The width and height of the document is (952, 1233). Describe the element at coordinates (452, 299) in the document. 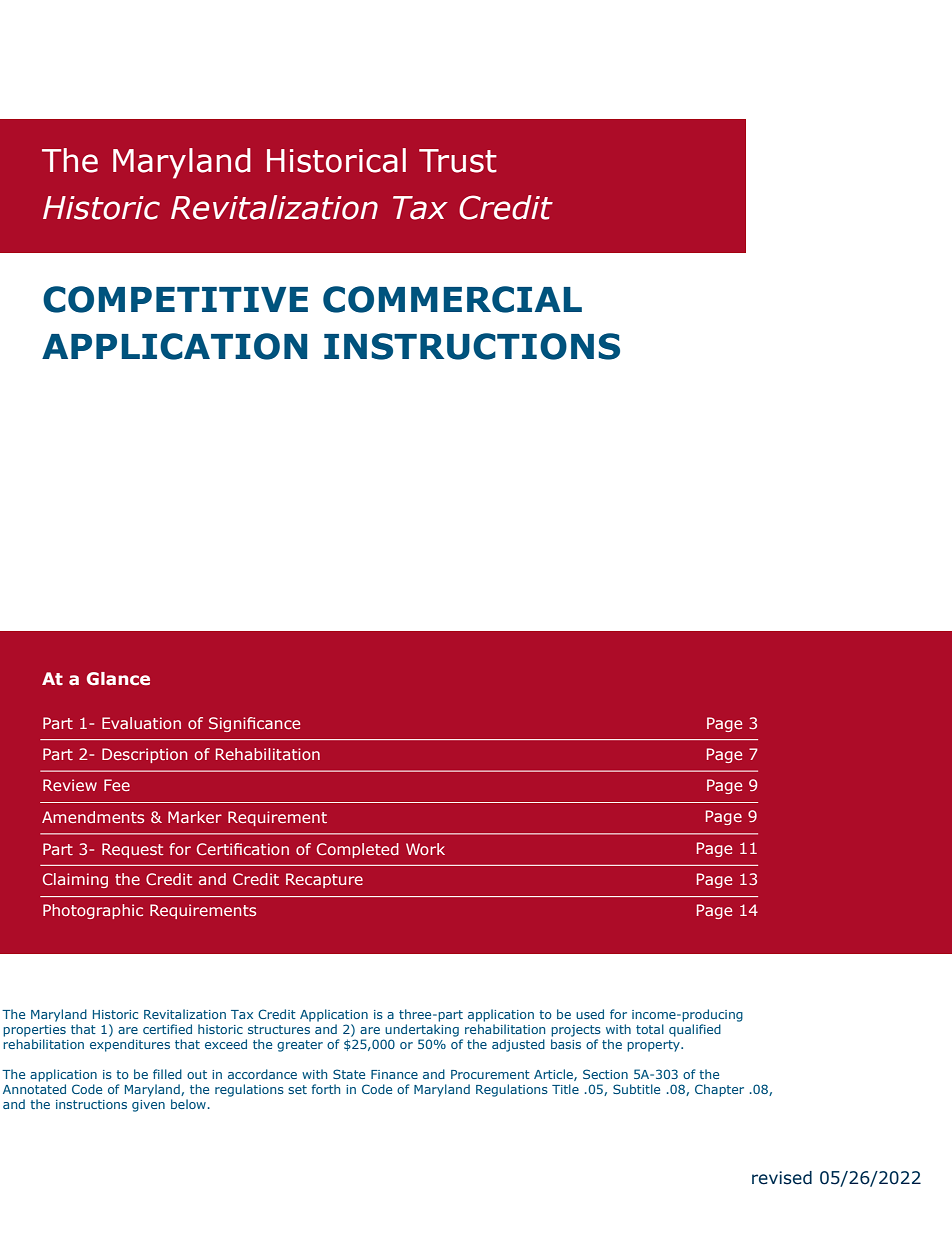

I see `COMMERCIAL` at that location.
